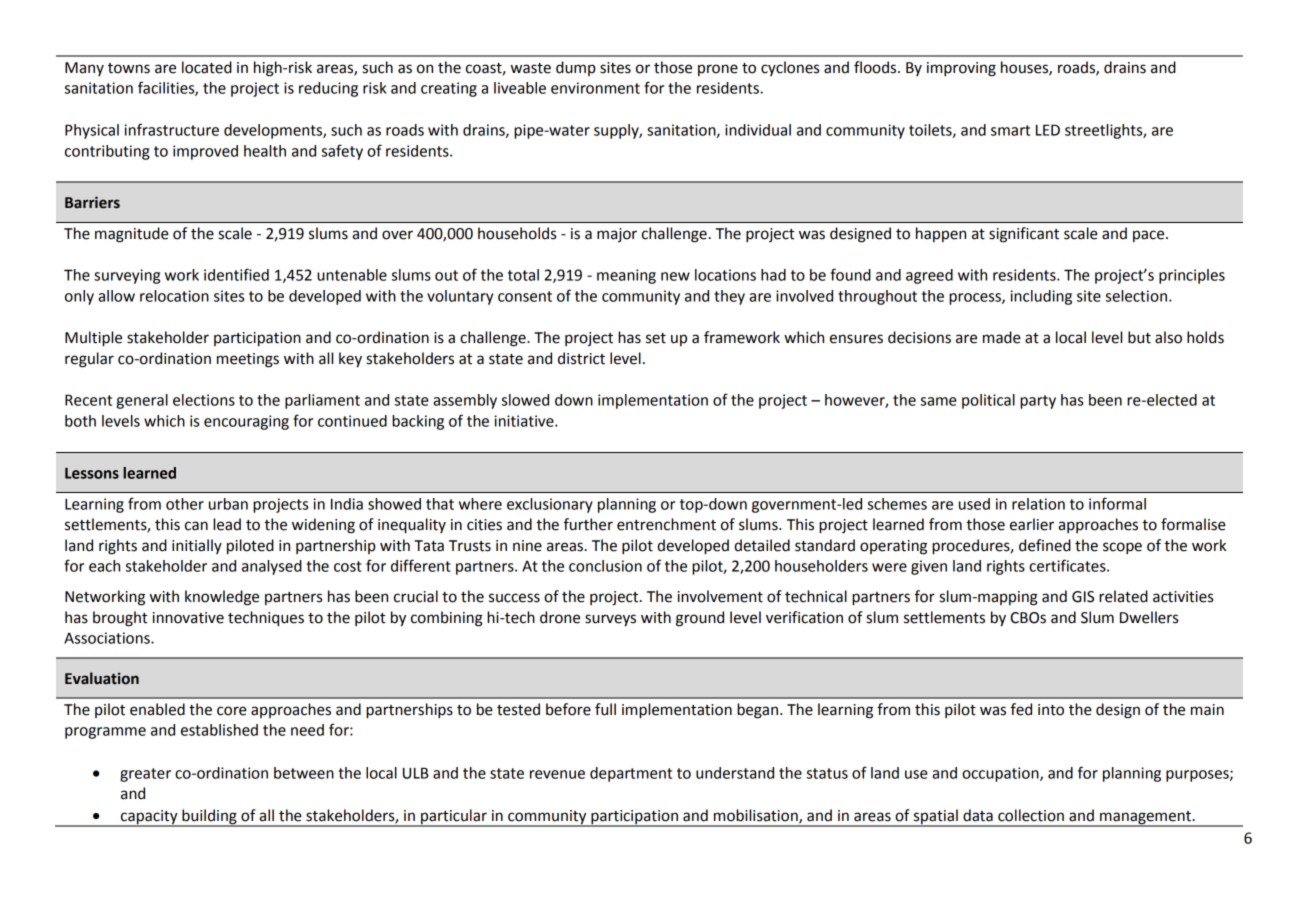  What do you see at coordinates (209, 817) in the document?
I see `building` at bounding box center [209, 817].
